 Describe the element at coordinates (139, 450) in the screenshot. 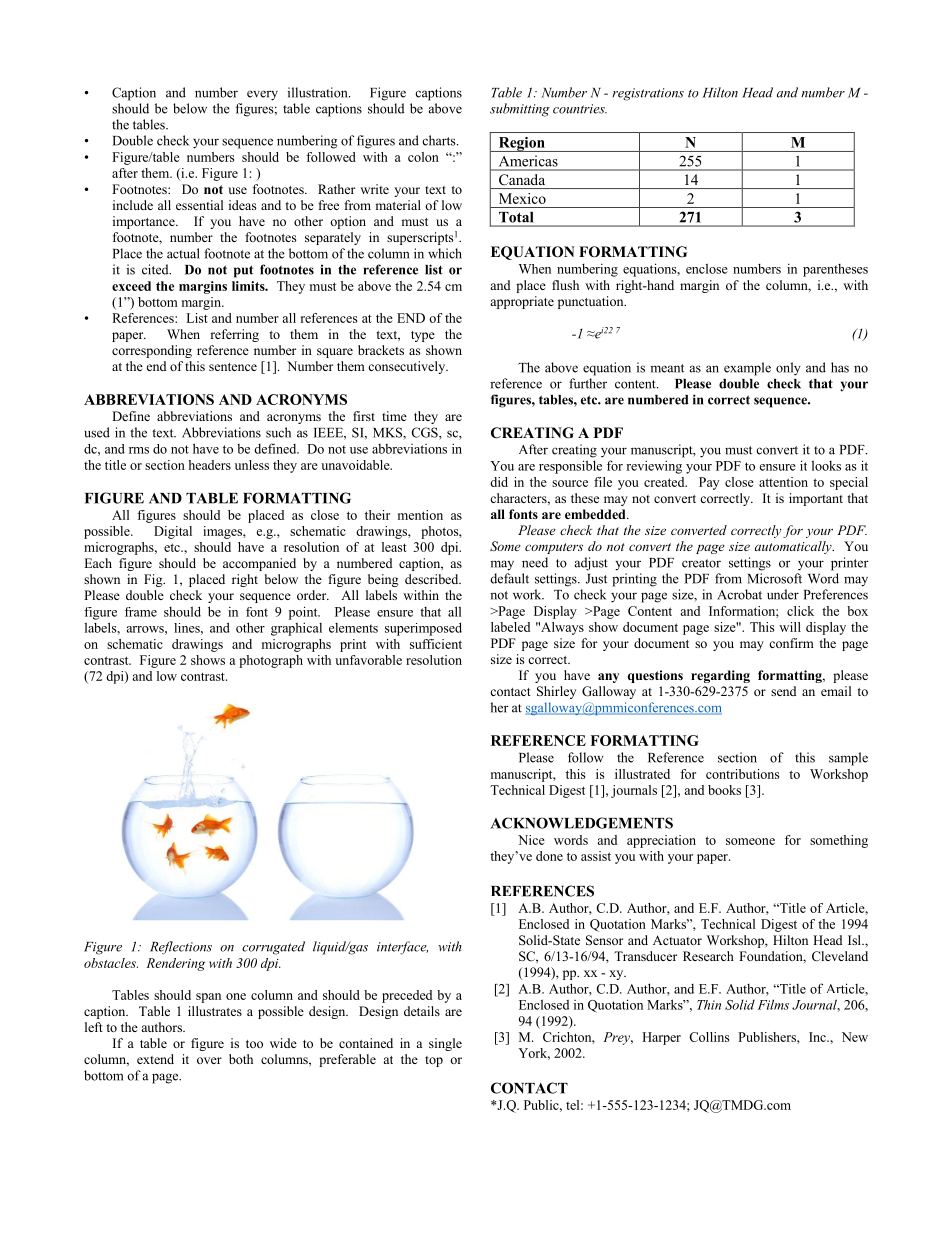

I see `rms` at that location.
